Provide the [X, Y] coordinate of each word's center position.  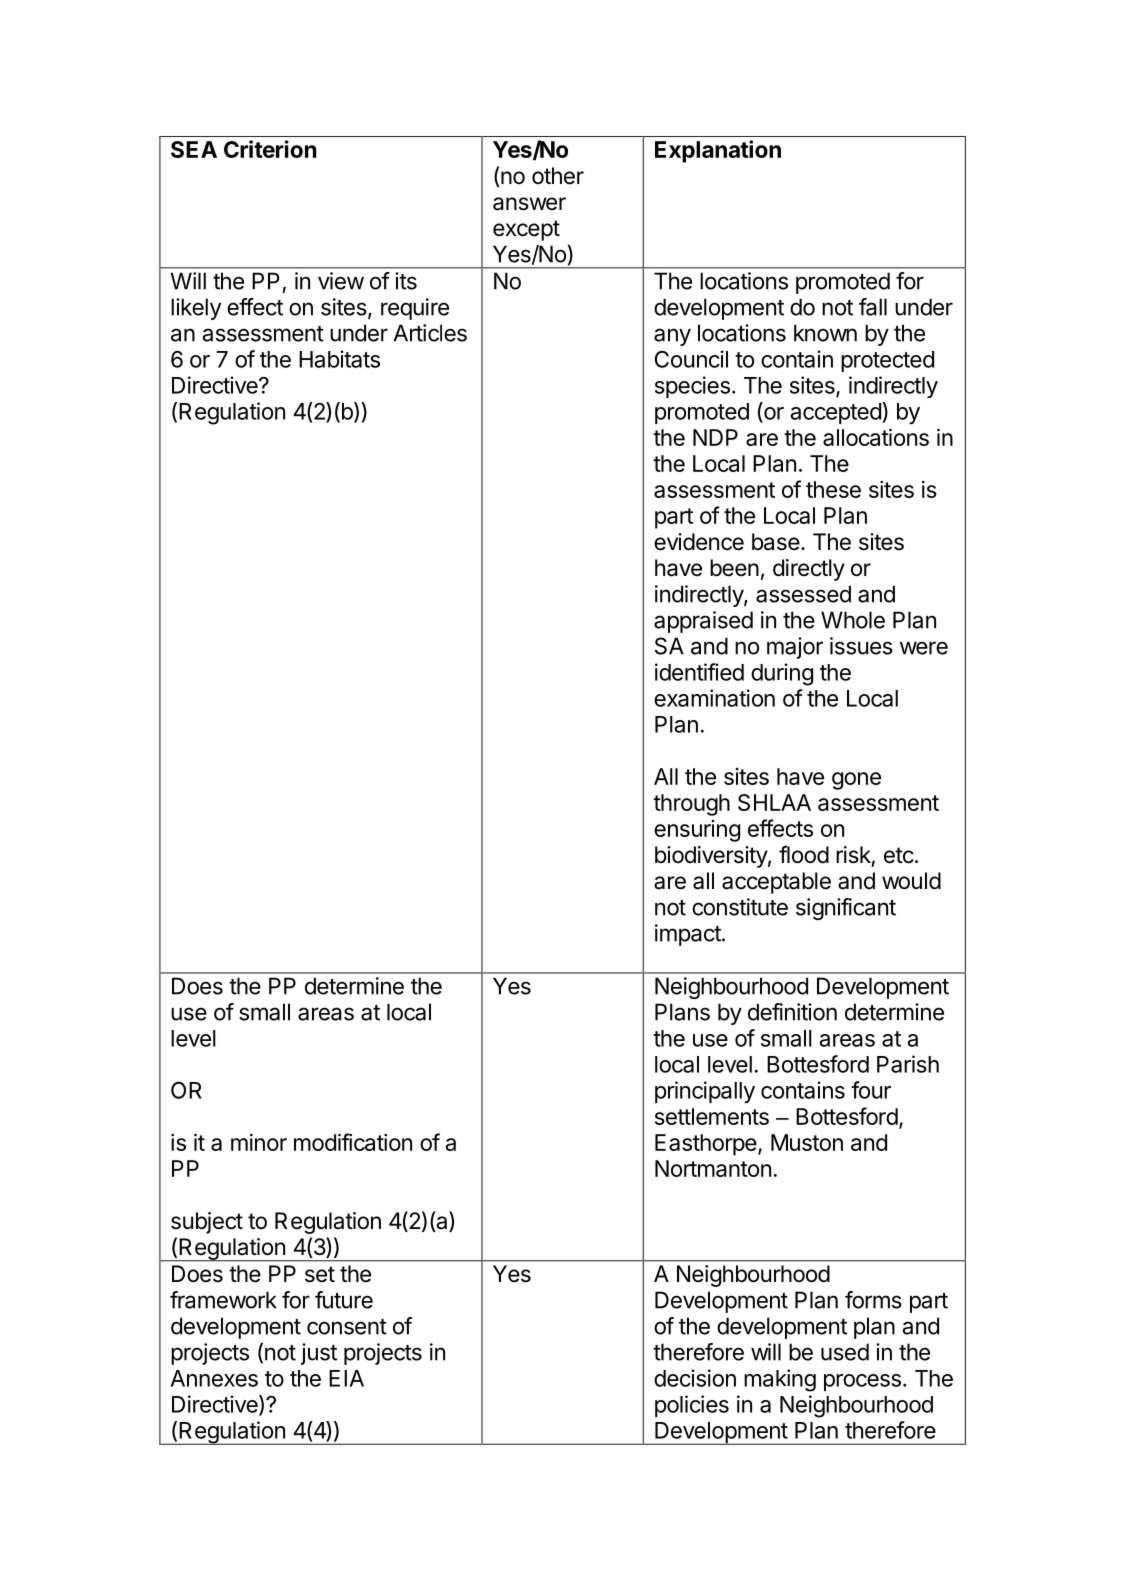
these [833, 489]
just [319, 1354]
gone [856, 781]
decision [695, 1378]
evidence [699, 542]
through [691, 805]
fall [873, 307]
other [558, 176]
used [845, 1352]
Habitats [339, 359]
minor [259, 1142]
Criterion [270, 149]
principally [705, 1092]
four [871, 1090]
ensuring [697, 831]
